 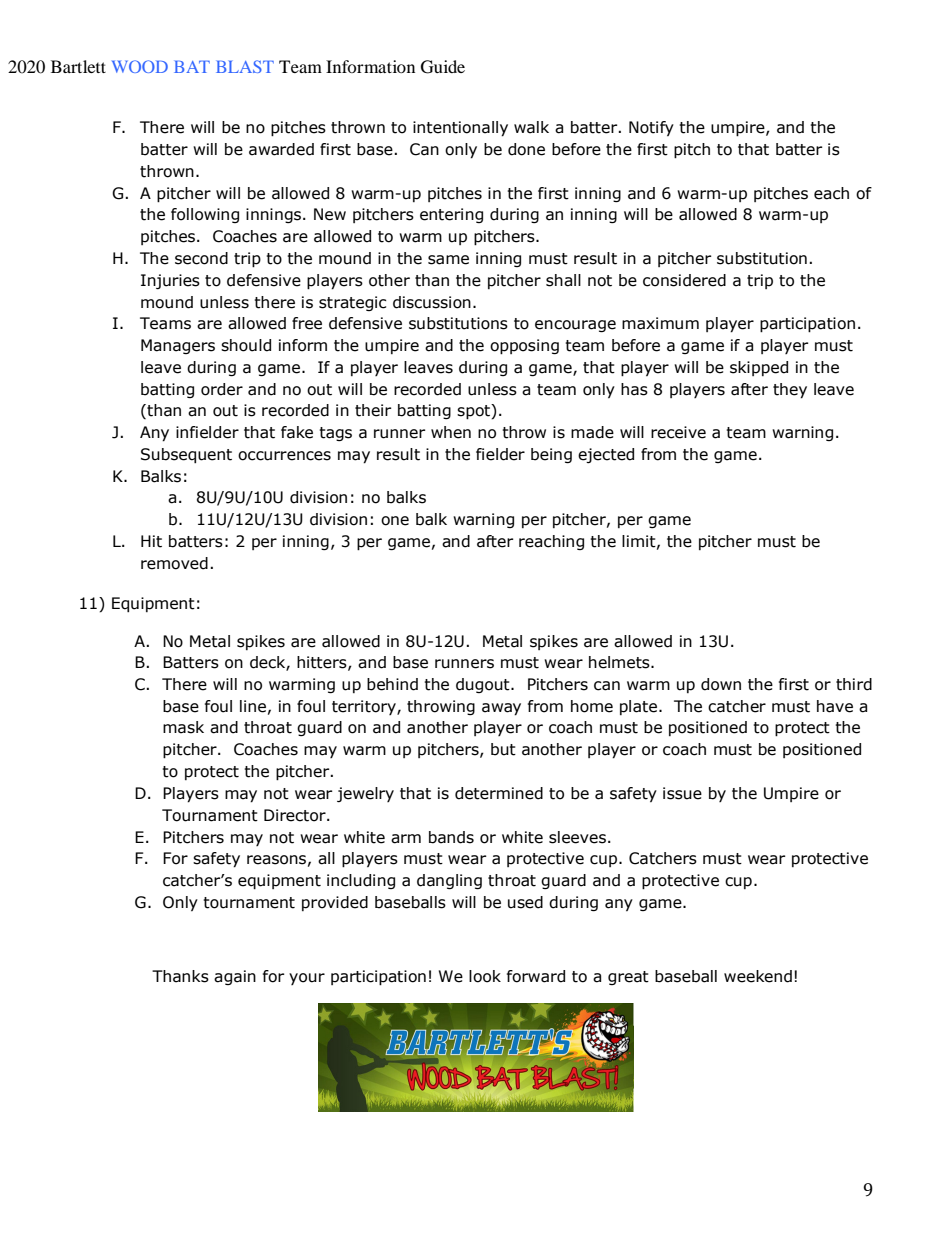 I want to click on Notify, so click(x=651, y=128).
